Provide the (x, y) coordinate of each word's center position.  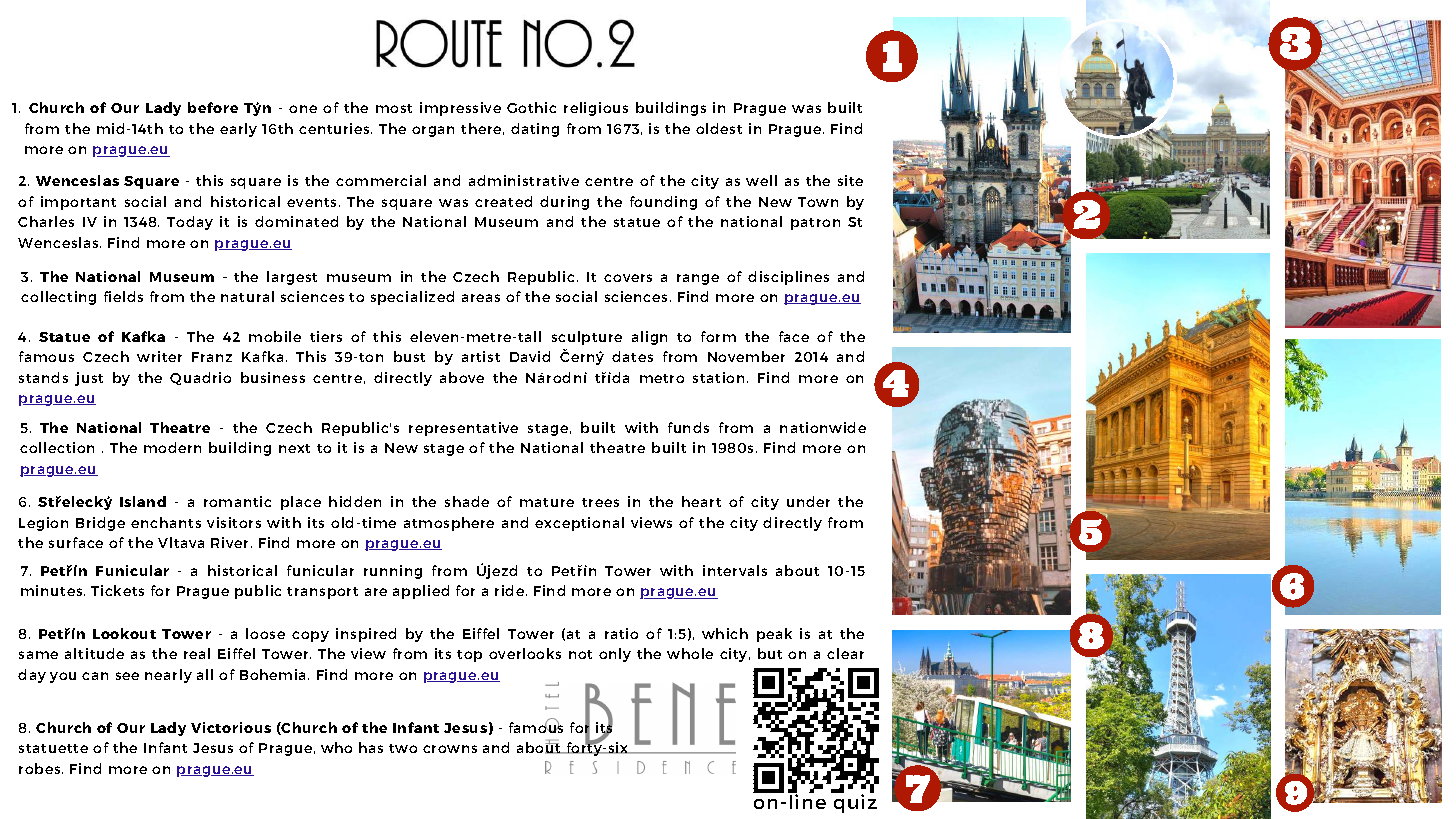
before (213, 107)
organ (433, 131)
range (698, 279)
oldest (719, 128)
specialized (412, 298)
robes (41, 768)
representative (463, 429)
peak (774, 635)
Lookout (124, 633)
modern (172, 447)
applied (421, 592)
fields (123, 296)
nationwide (823, 427)
